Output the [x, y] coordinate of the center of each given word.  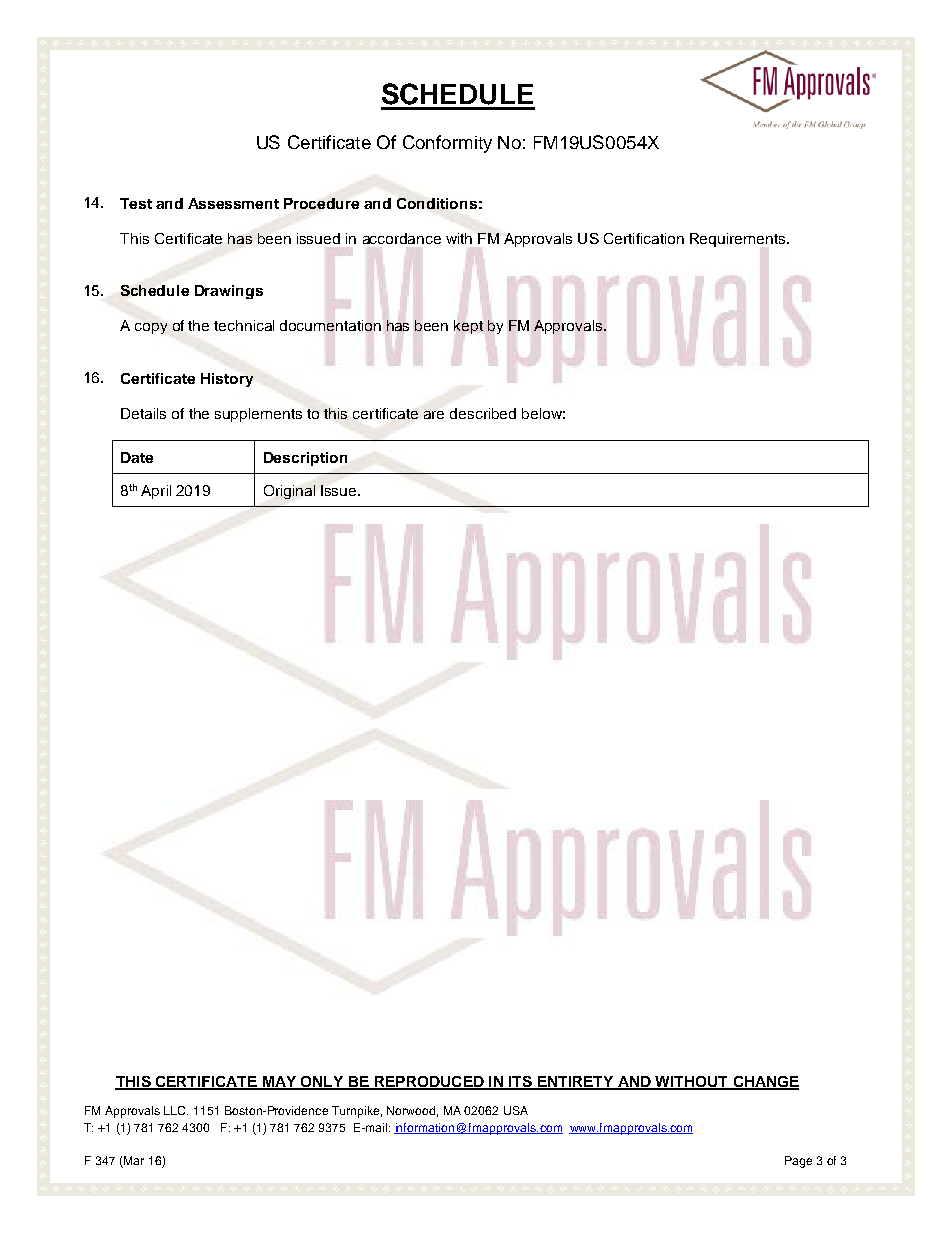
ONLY [322, 1082]
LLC [176, 1110]
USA [516, 1110]
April [156, 492]
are [434, 415]
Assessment [233, 203]
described [483, 413]
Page [798, 1162]
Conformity [447, 144]
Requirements [739, 240]
